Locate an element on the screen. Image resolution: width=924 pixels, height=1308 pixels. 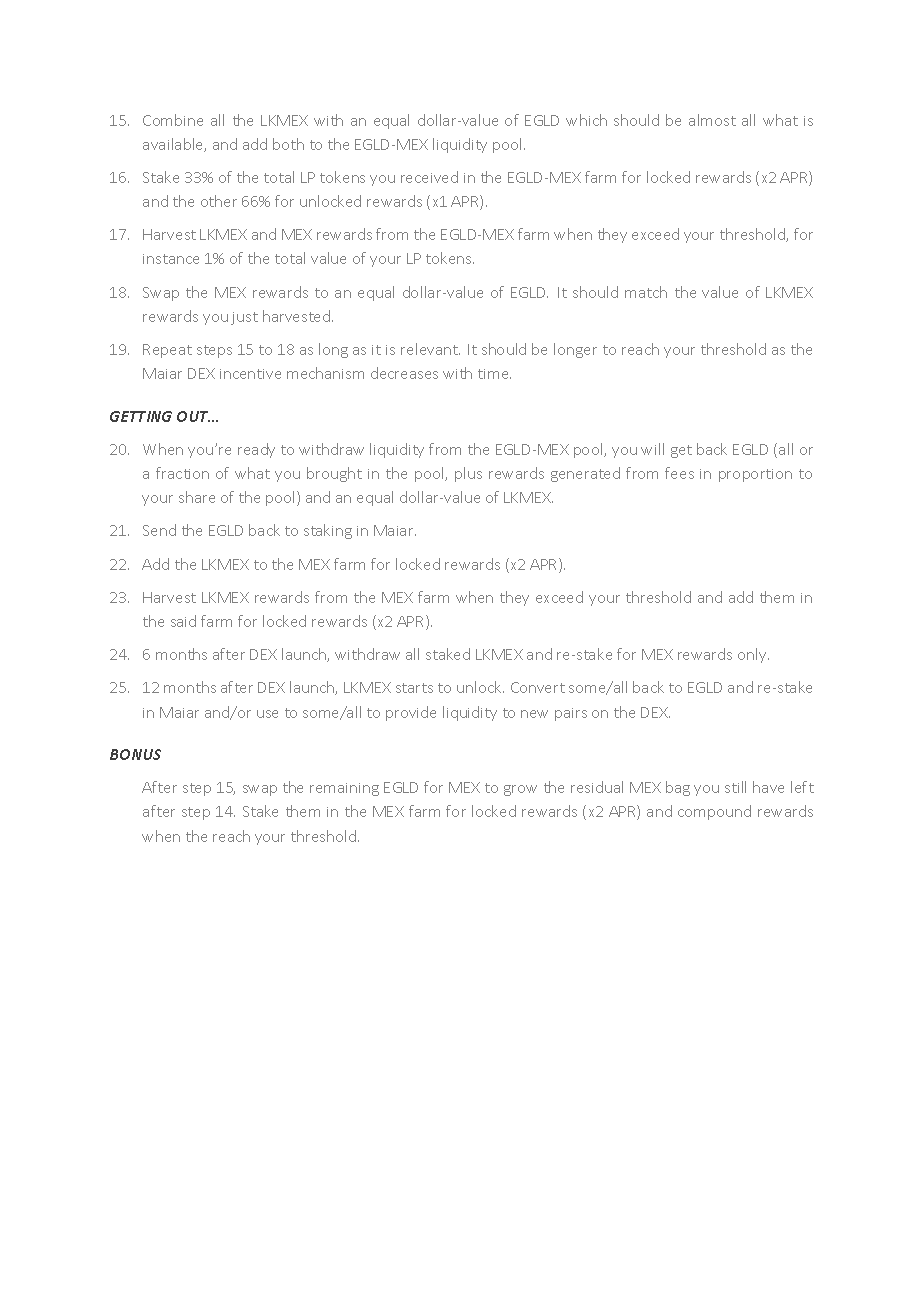
still is located at coordinates (735, 787).
